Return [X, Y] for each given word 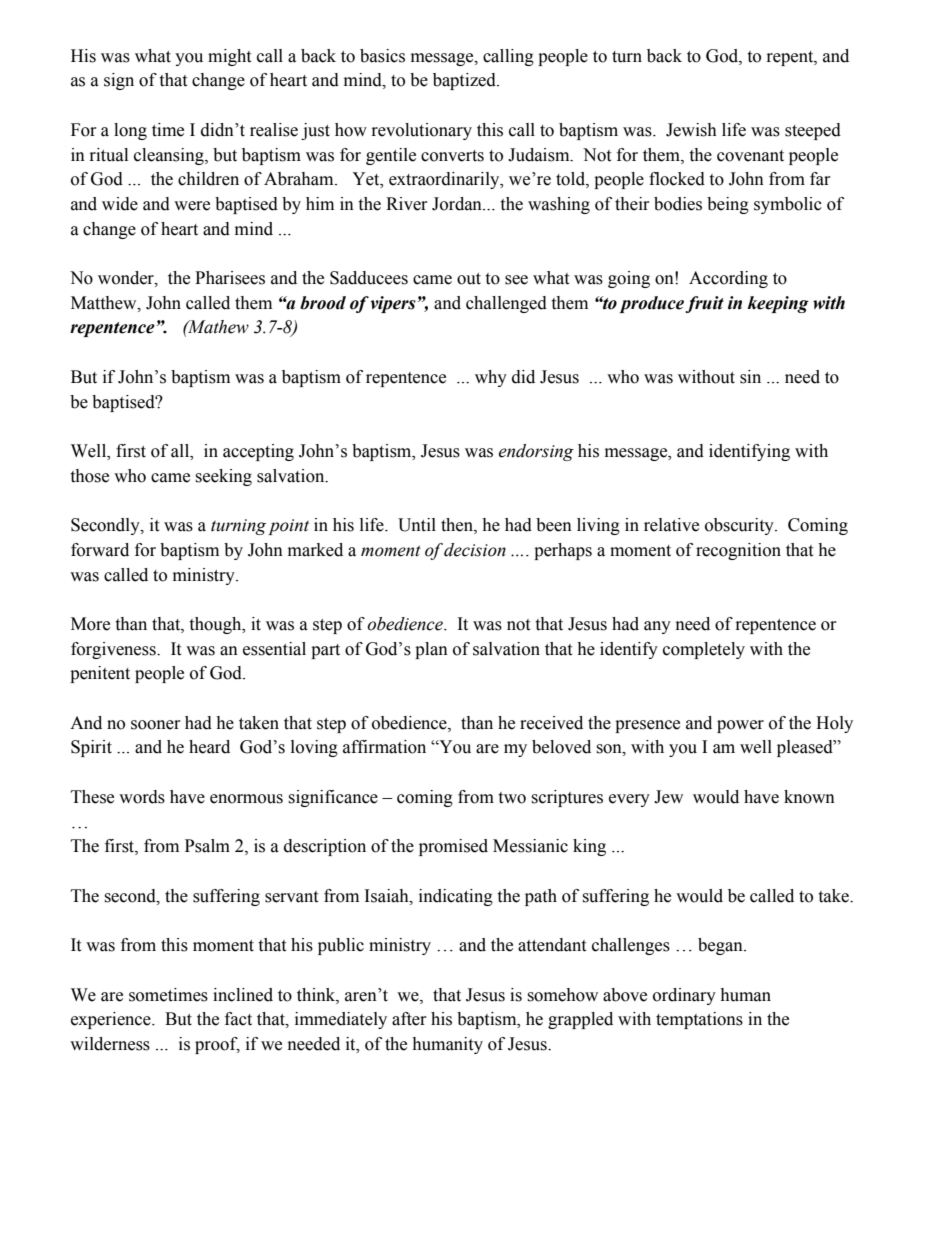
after [409, 1019]
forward [100, 550]
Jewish [691, 130]
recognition [738, 551]
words [142, 797]
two [512, 798]
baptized [465, 81]
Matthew [105, 303]
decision [475, 550]
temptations [699, 1020]
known [809, 797]
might [229, 57]
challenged [506, 304]
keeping [778, 304]
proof [217, 1045]
